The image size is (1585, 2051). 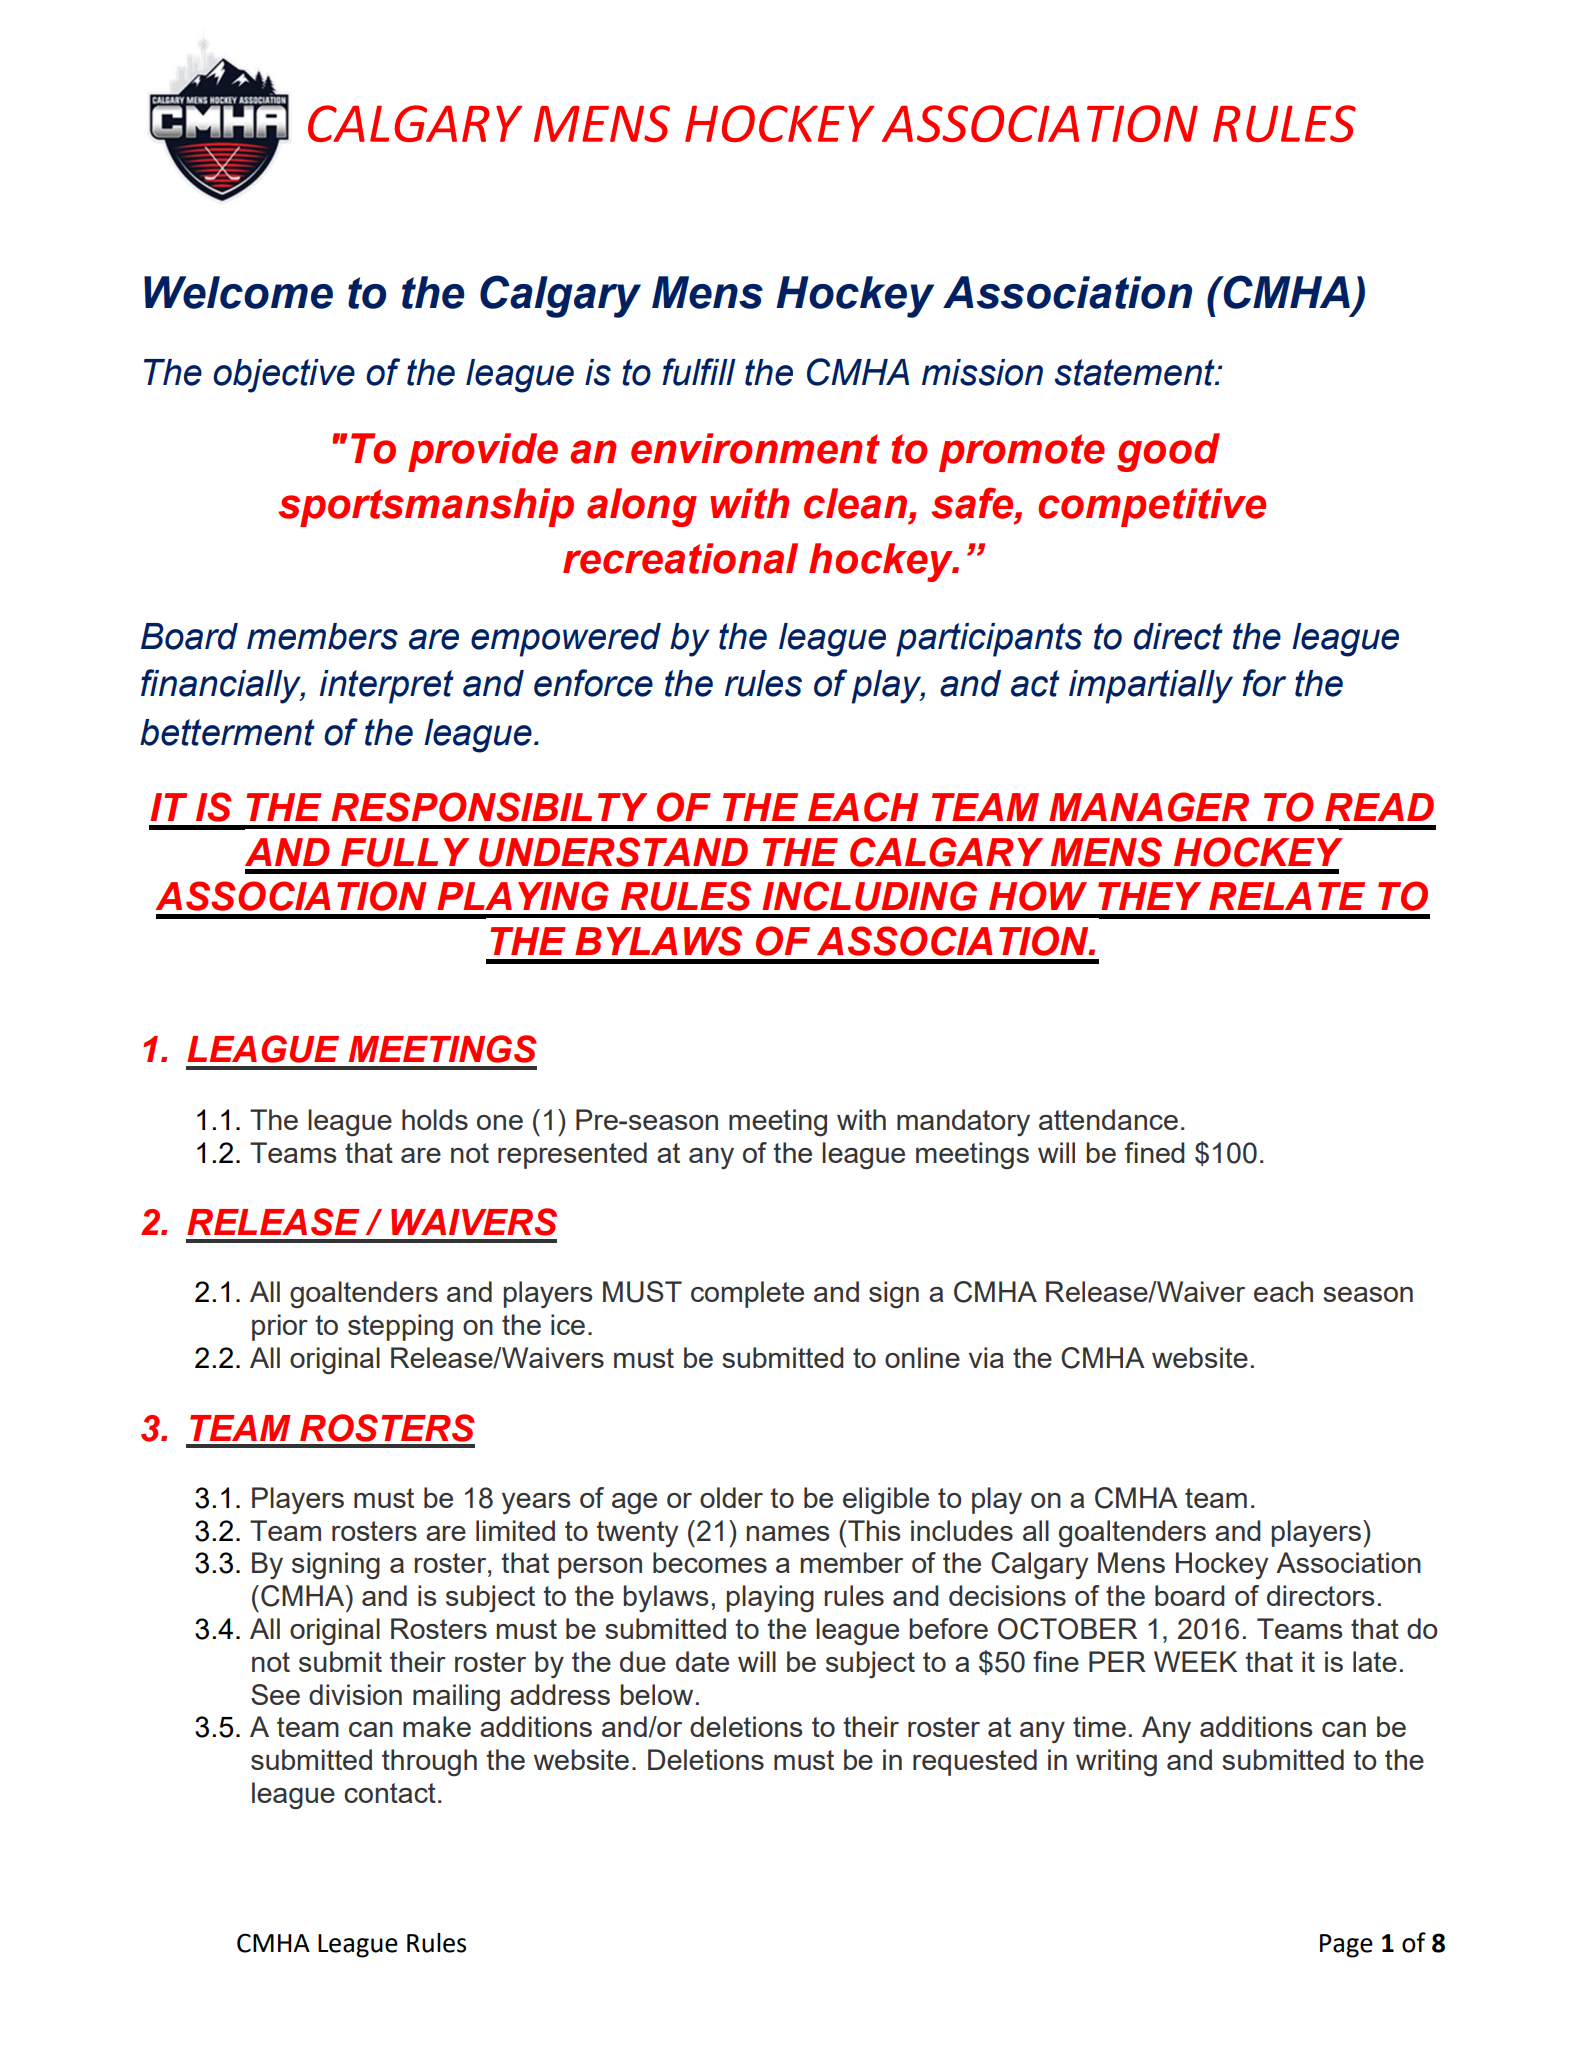 What do you see at coordinates (975, 1762) in the image?
I see `requested` at bounding box center [975, 1762].
